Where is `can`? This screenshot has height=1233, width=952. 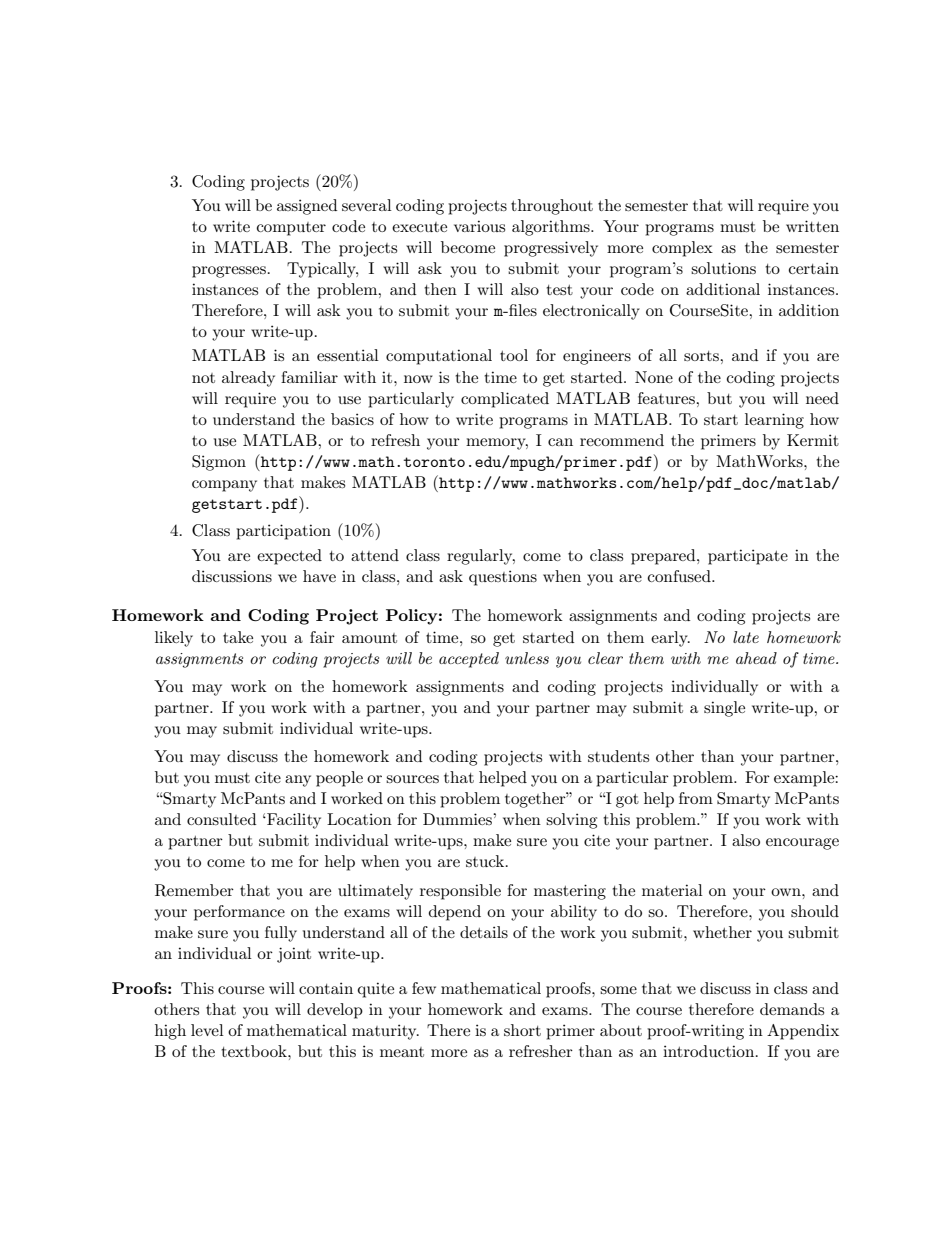
can is located at coordinates (560, 442).
